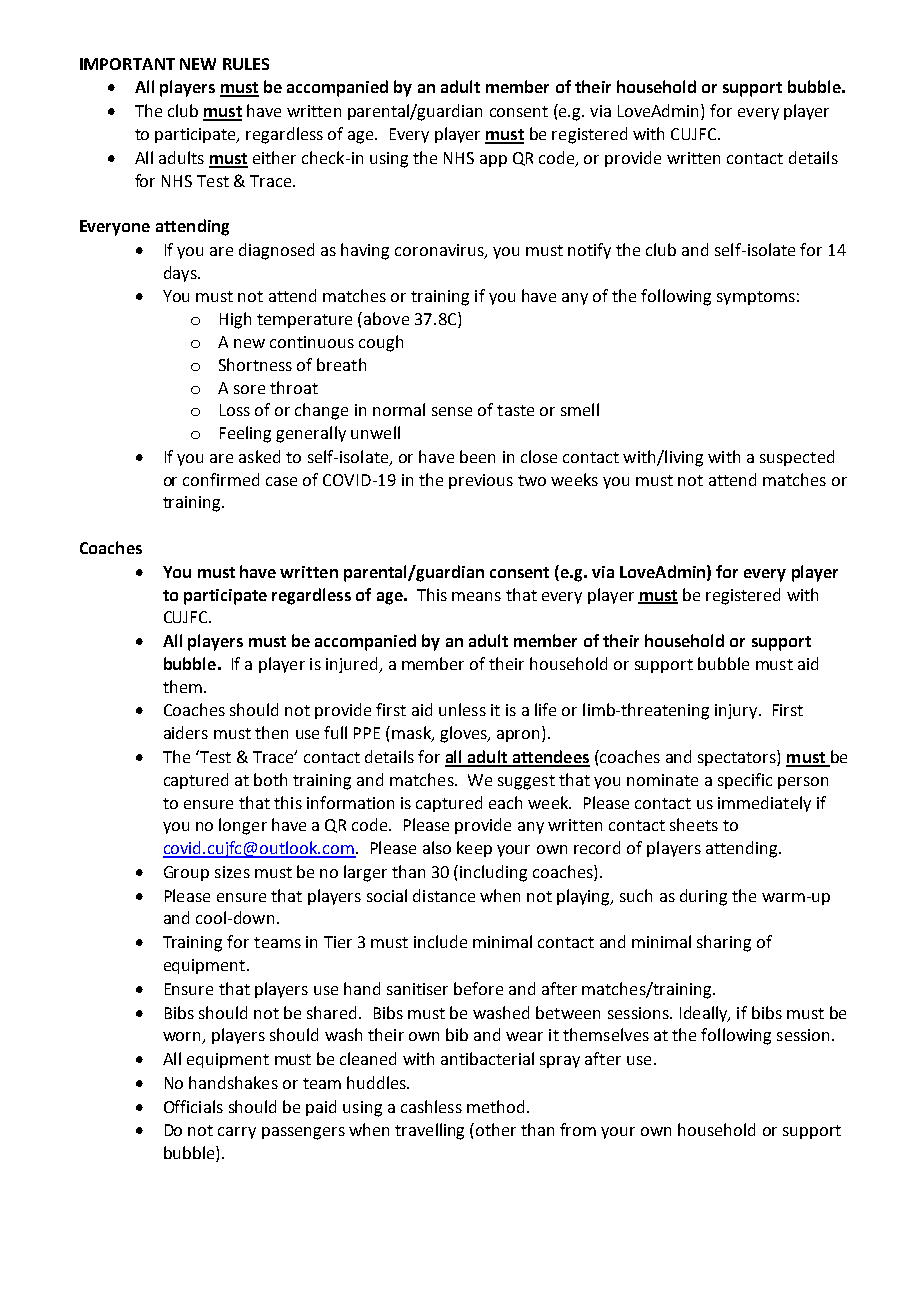  I want to click on High, so click(235, 320).
